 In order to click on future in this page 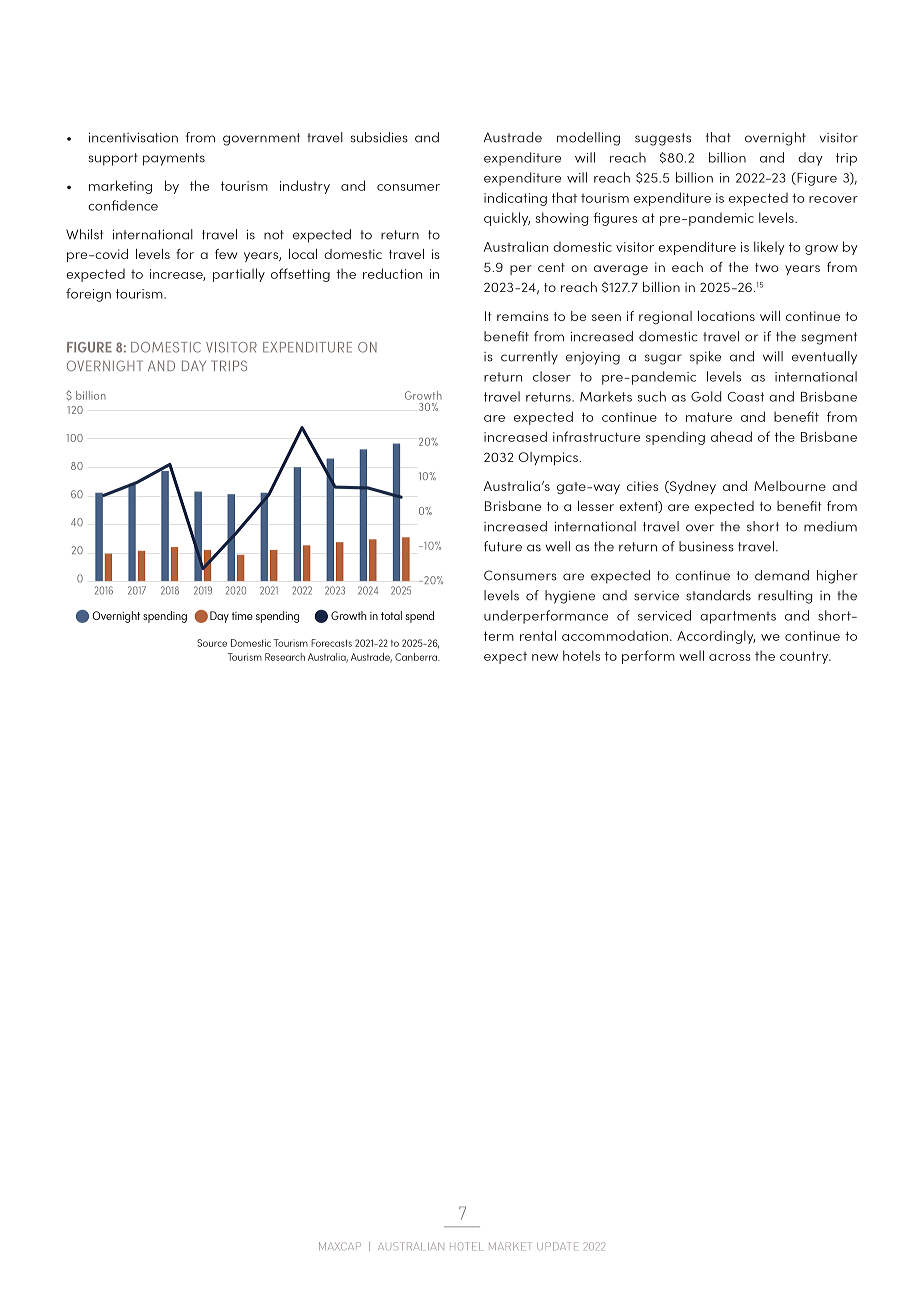, I will do `click(503, 546)`.
